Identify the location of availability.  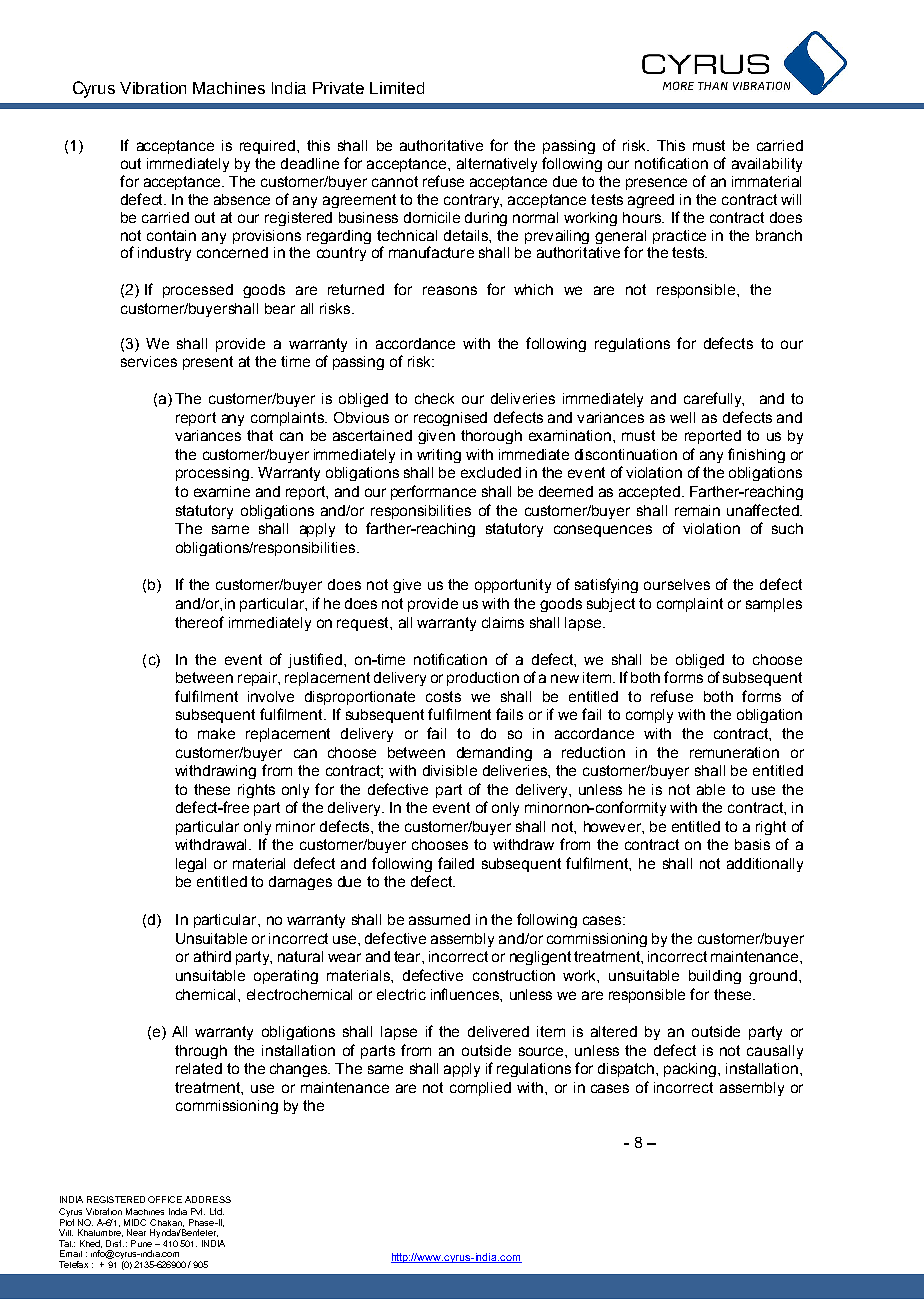
(767, 165).
